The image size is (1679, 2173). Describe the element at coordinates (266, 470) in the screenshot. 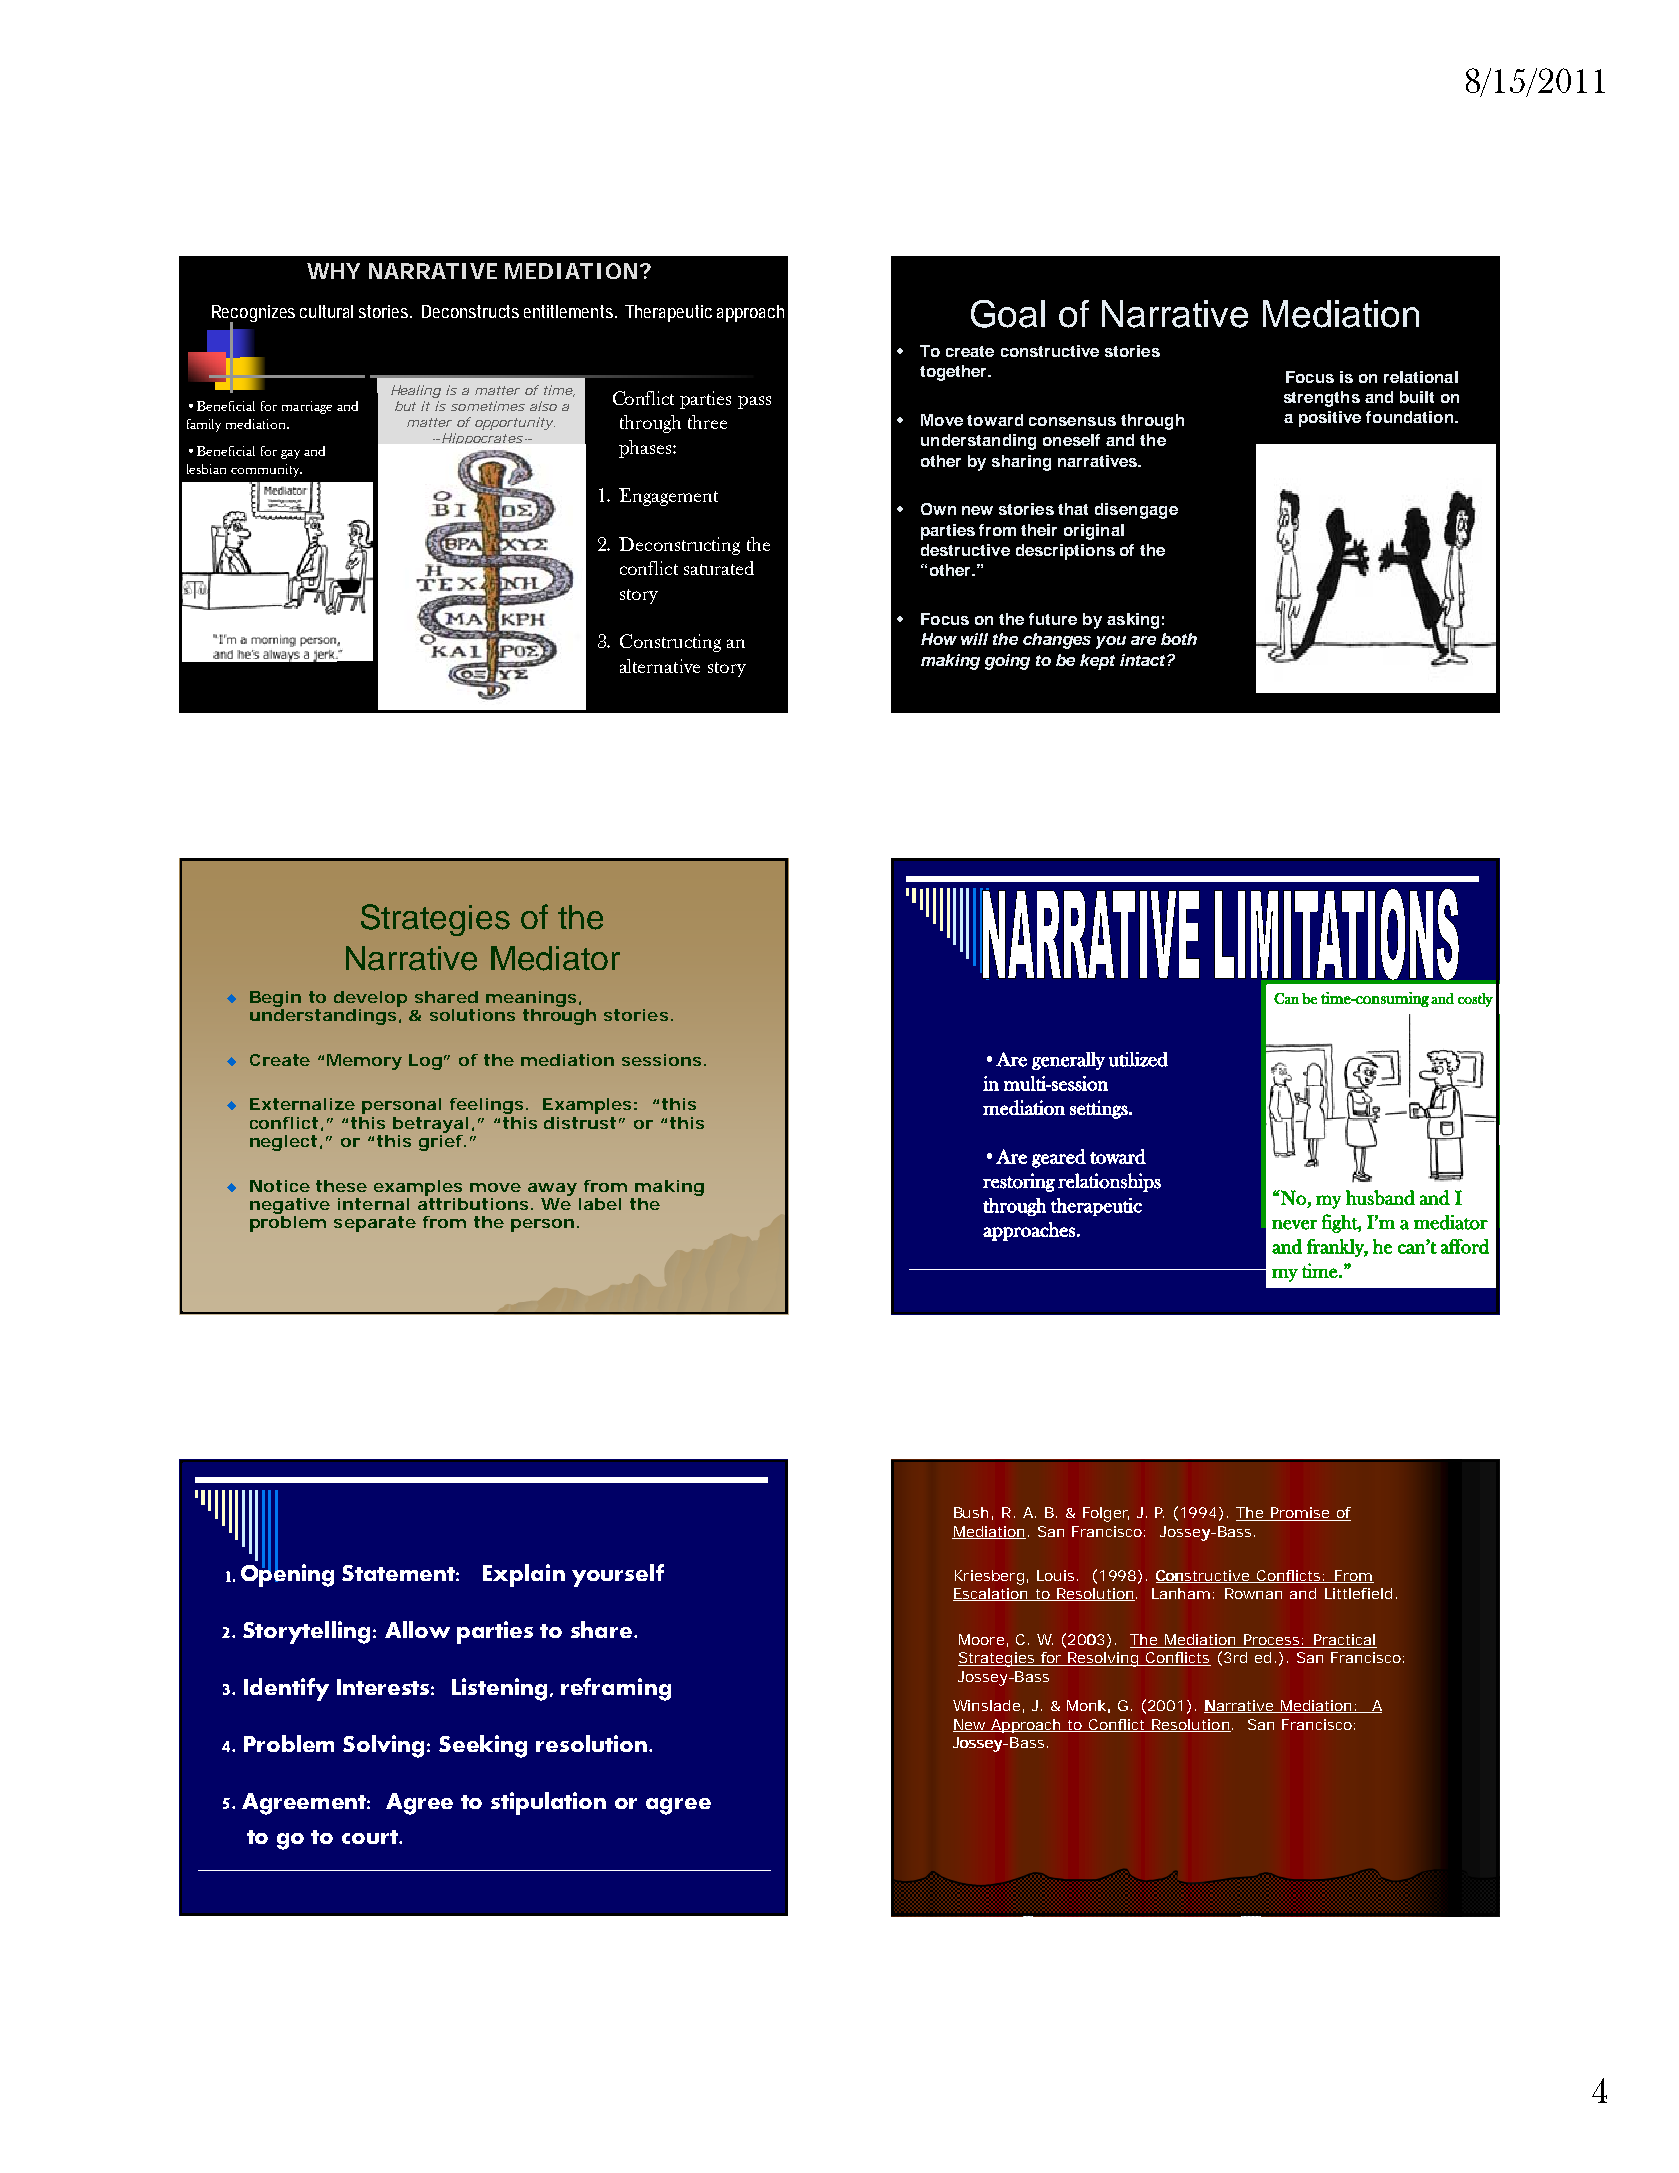

I see `community` at that location.
